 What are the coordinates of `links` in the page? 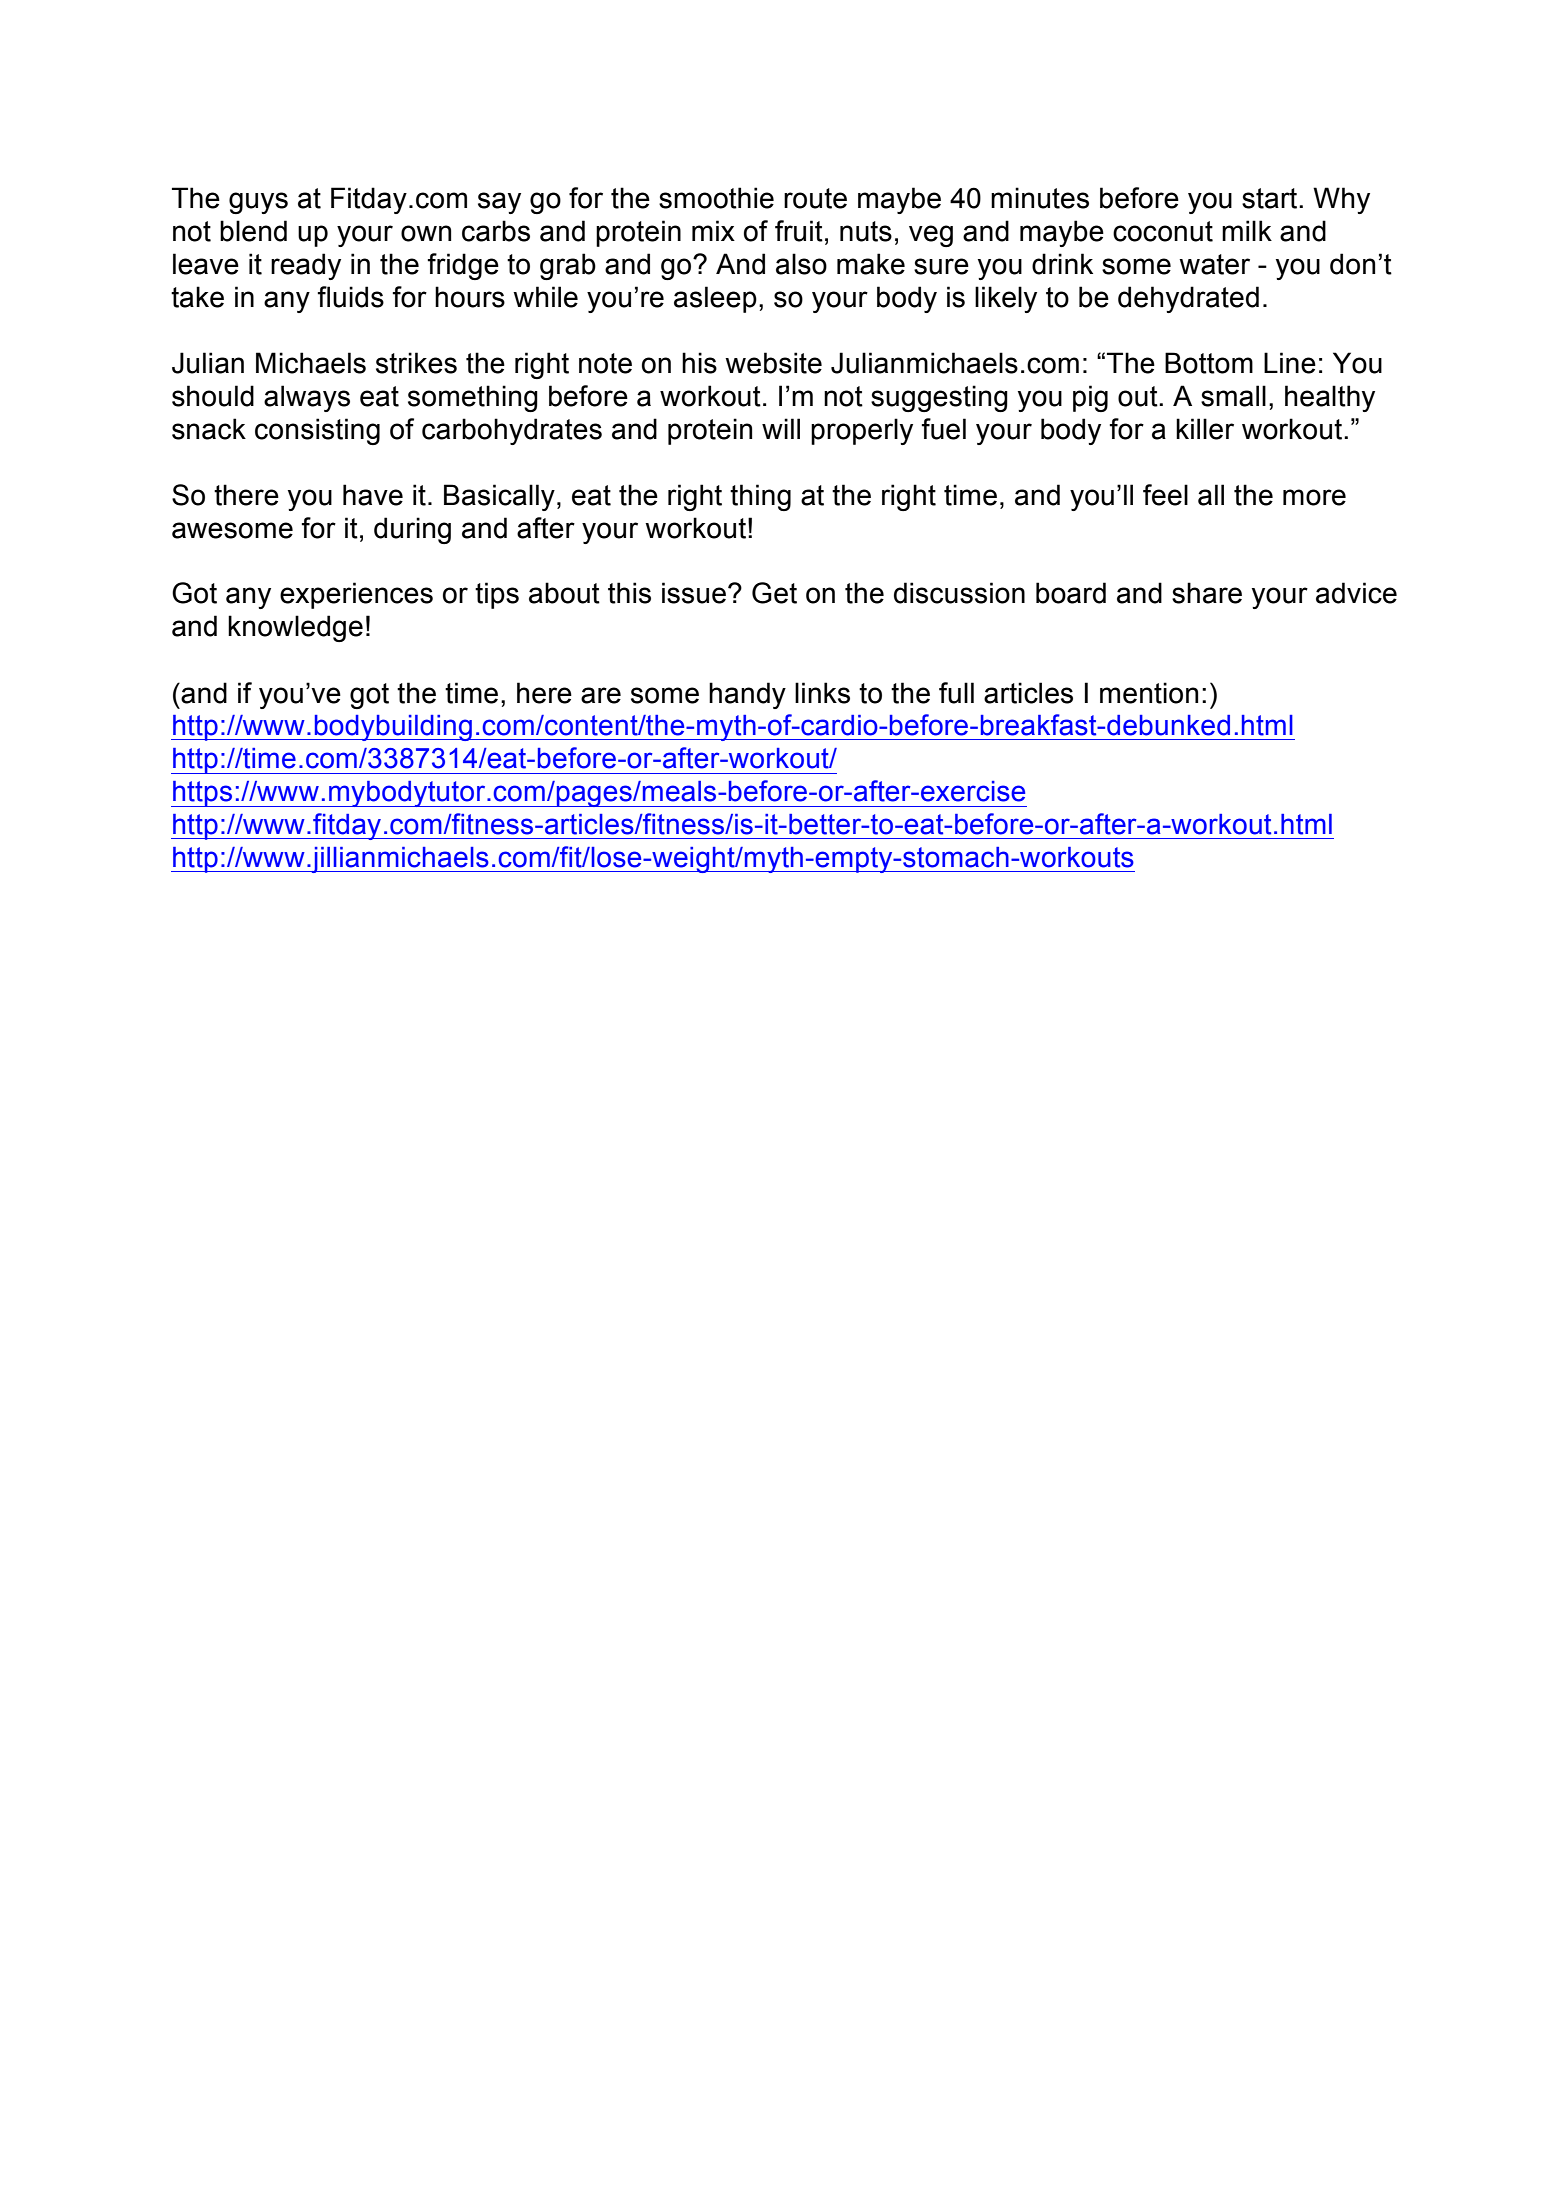 It's located at (822, 693).
